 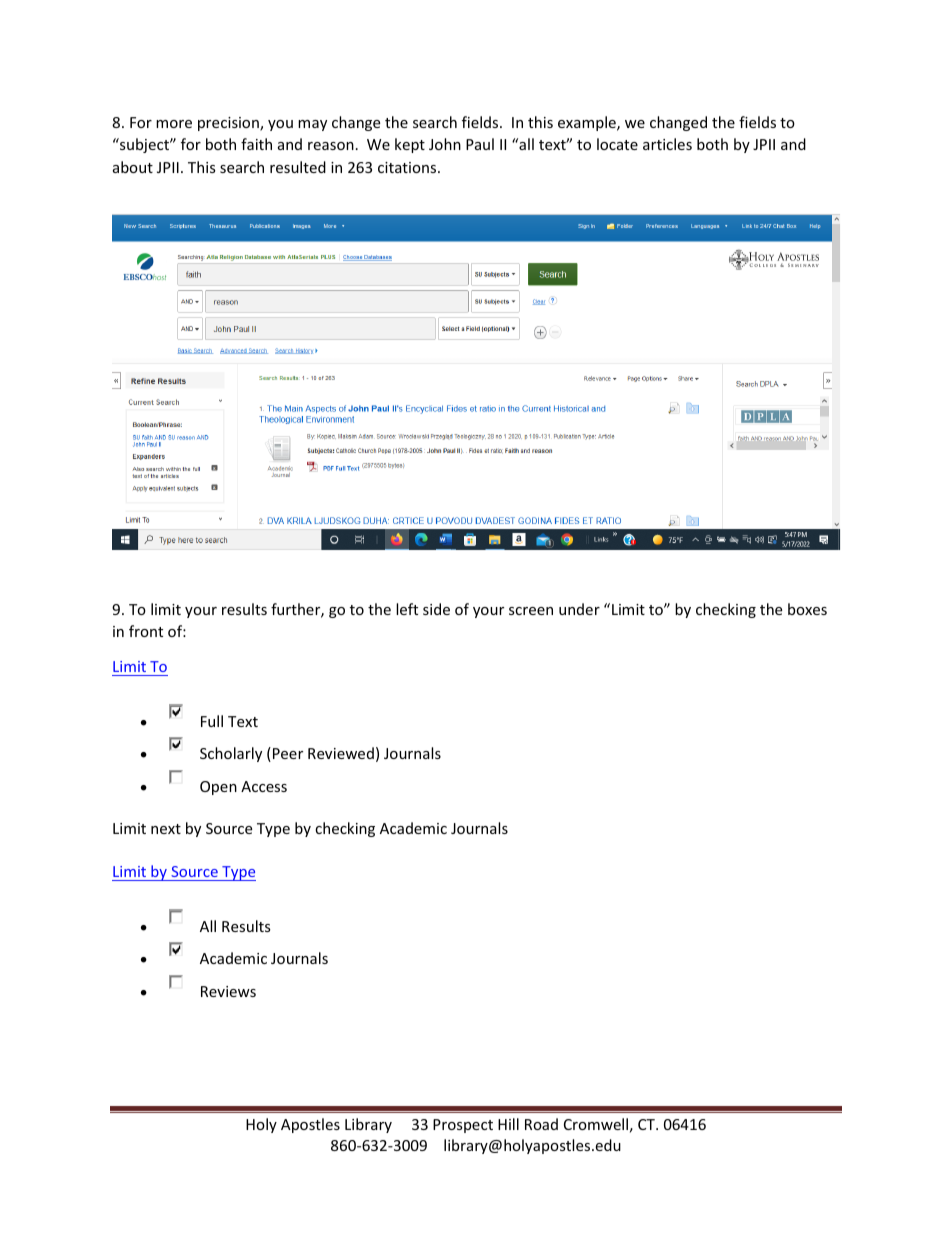 I want to click on Paul, so click(x=480, y=144).
